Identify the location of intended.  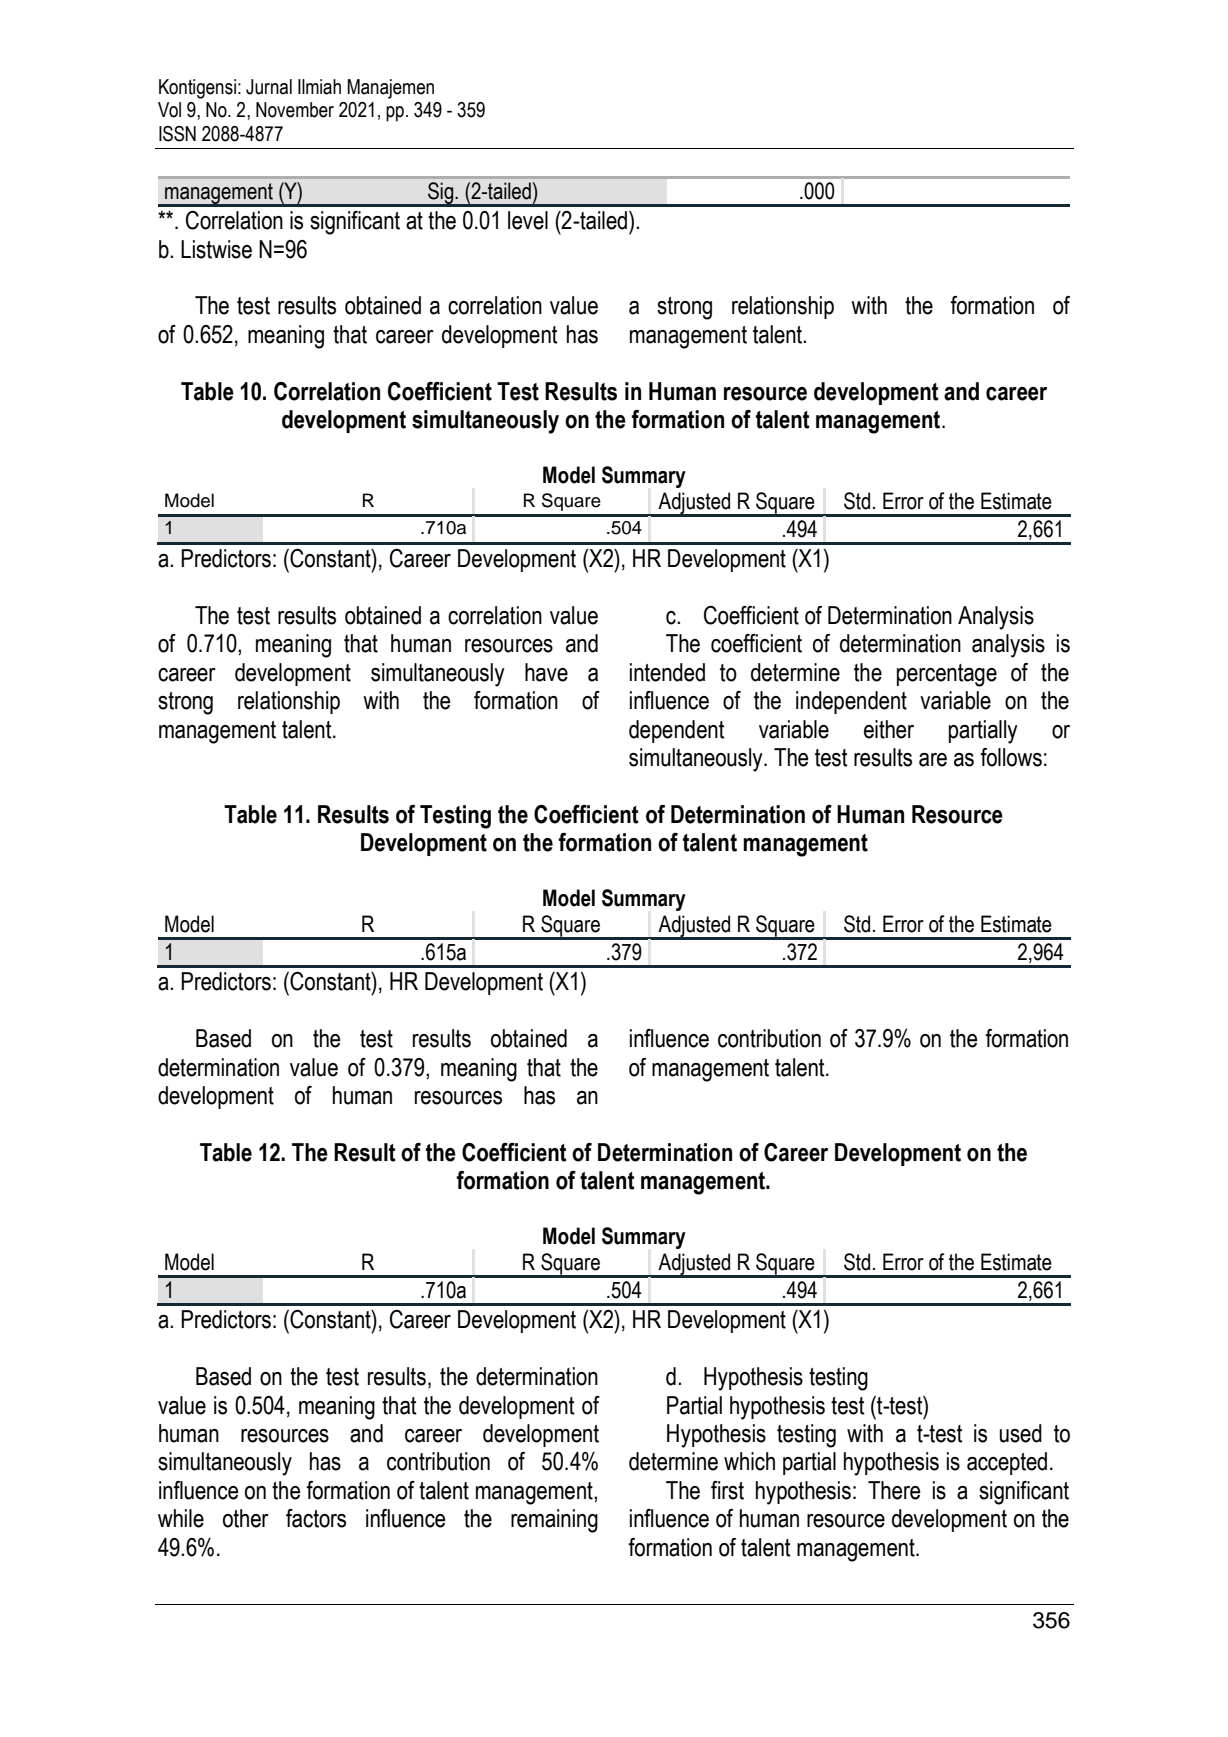
(667, 672).
